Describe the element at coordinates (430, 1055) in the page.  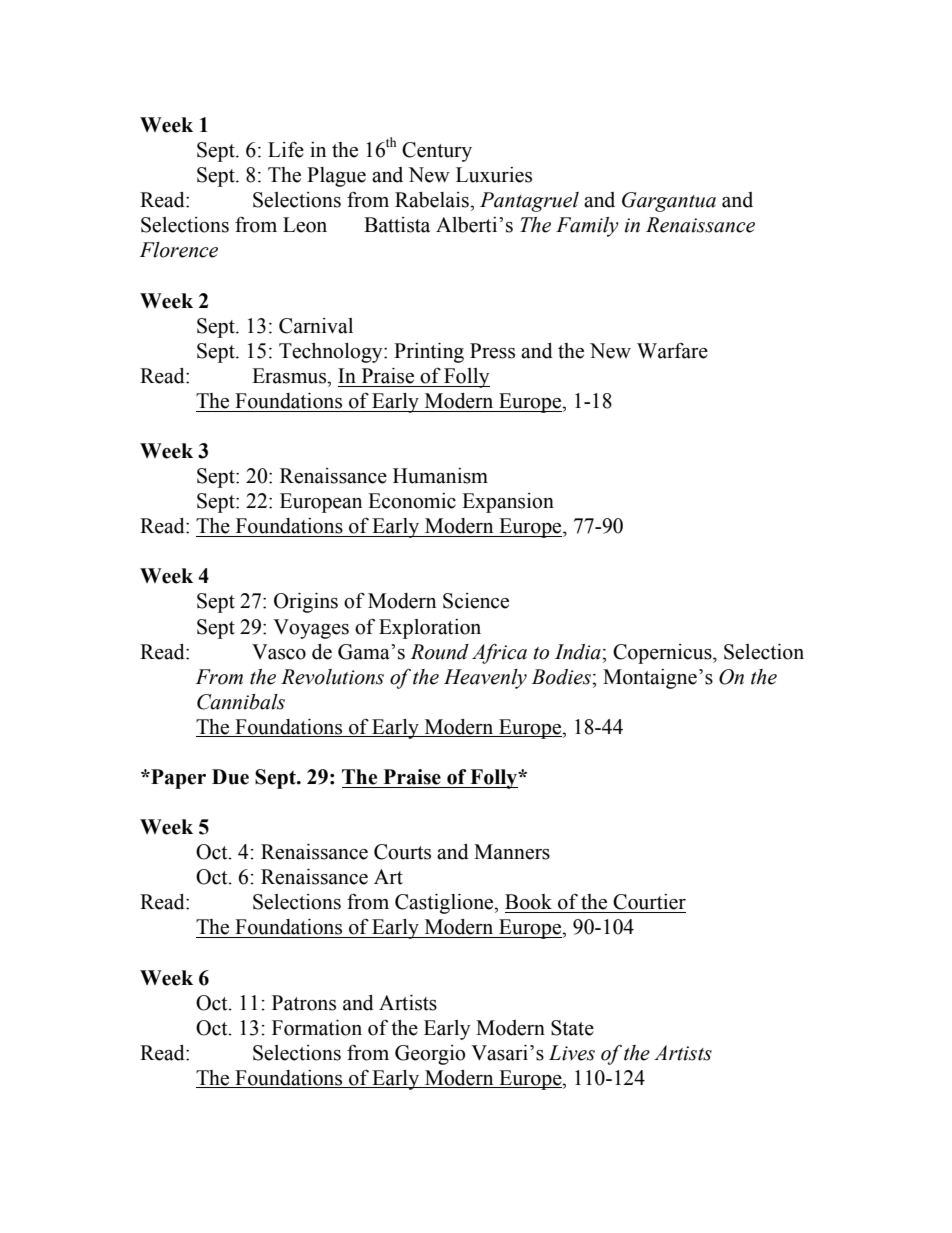
I see `Georgio` at that location.
